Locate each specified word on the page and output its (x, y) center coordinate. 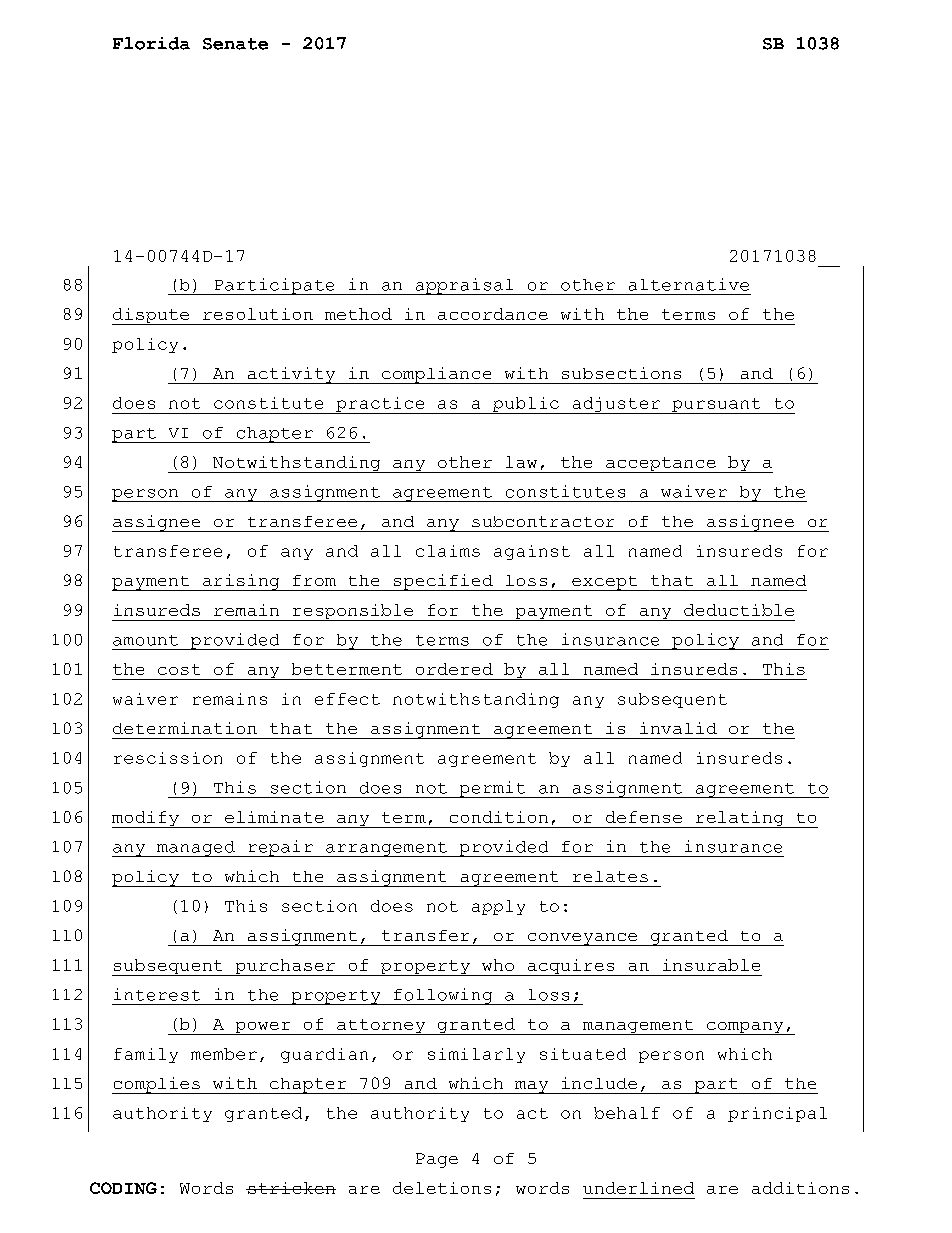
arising (241, 582)
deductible (739, 610)
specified (443, 582)
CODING (123, 1188)
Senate (235, 44)
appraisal (464, 286)
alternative (689, 284)
